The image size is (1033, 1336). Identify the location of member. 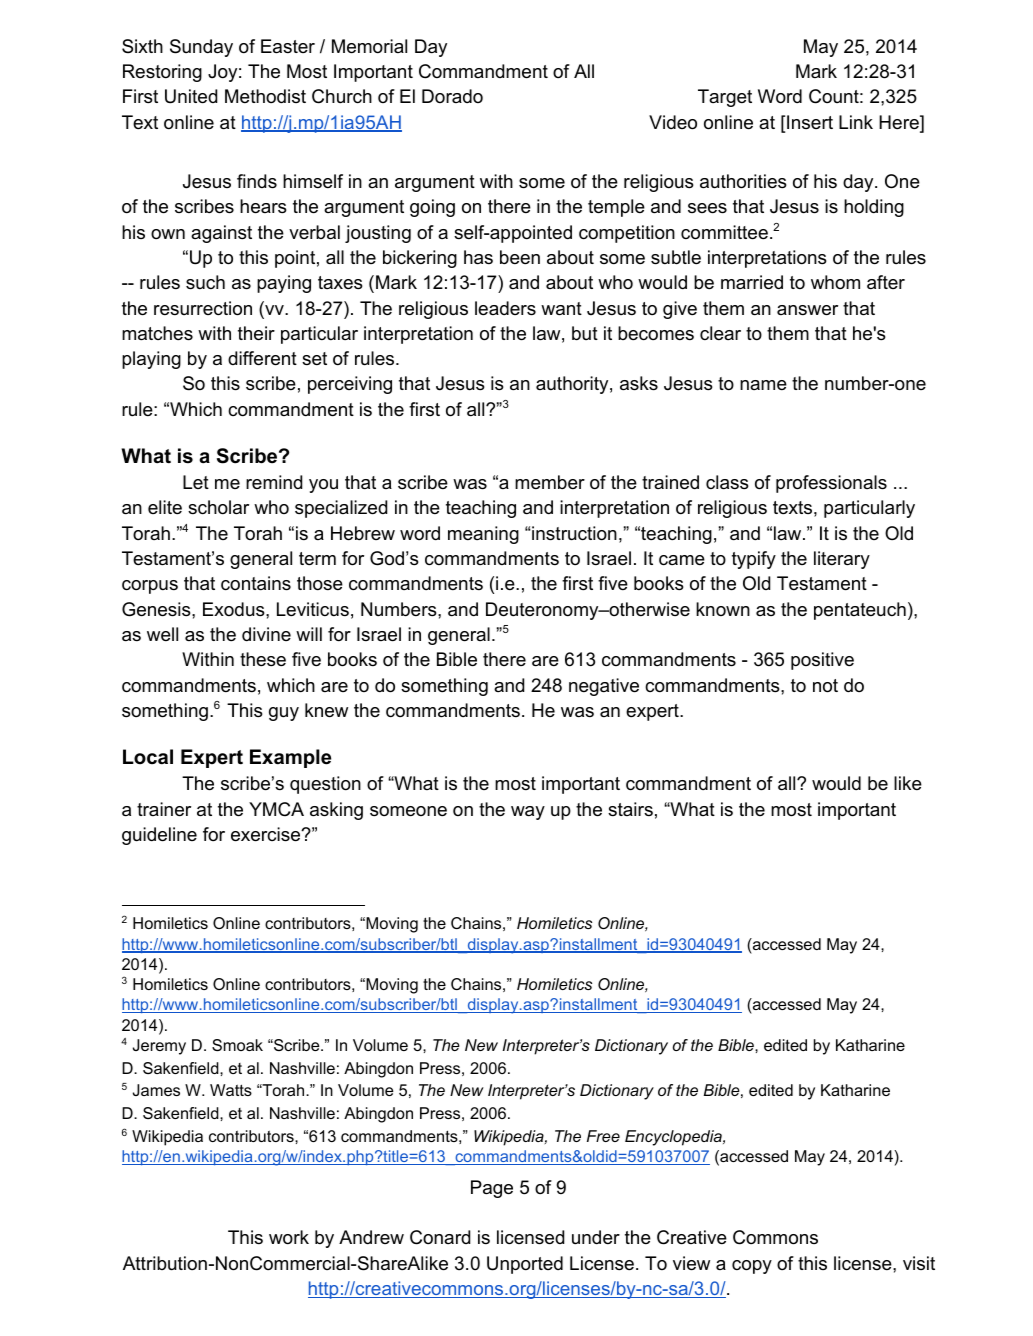
(550, 482).
